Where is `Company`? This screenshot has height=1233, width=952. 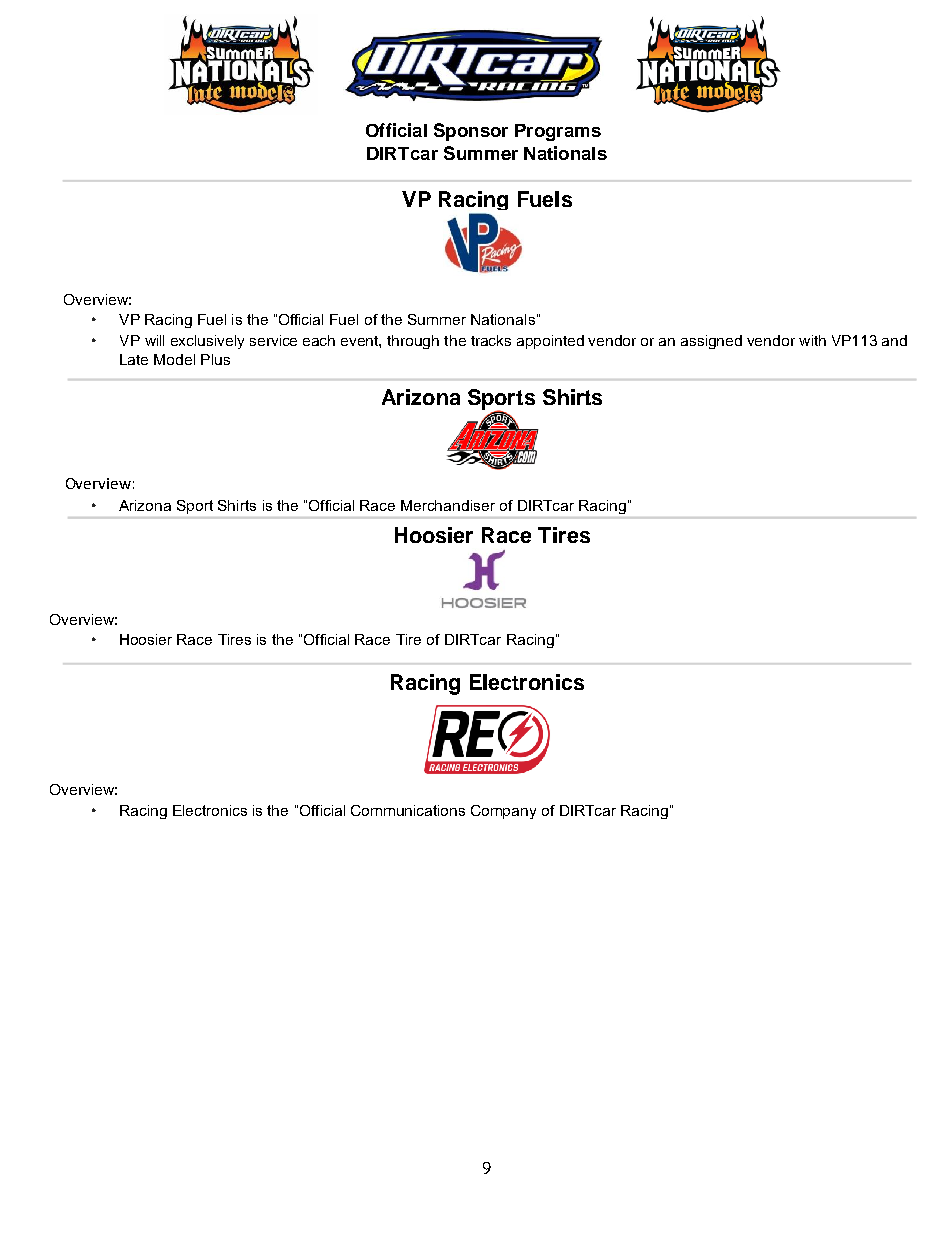 Company is located at coordinates (503, 812).
